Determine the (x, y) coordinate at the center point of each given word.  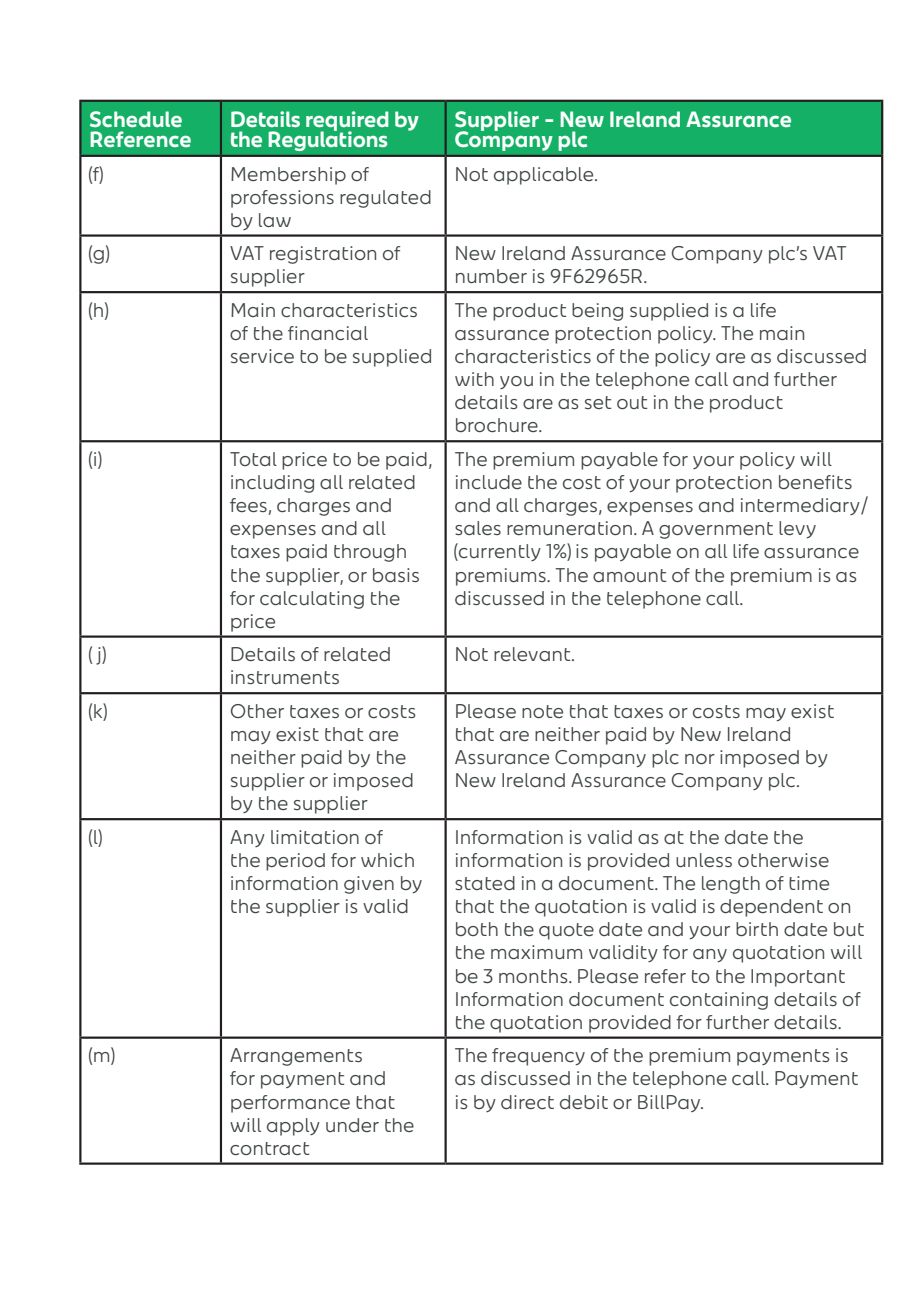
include (489, 482)
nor (700, 759)
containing (719, 1001)
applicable (545, 176)
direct (527, 1102)
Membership (288, 176)
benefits (815, 482)
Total (253, 459)
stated (485, 883)
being (597, 312)
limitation (315, 837)
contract (269, 1148)
